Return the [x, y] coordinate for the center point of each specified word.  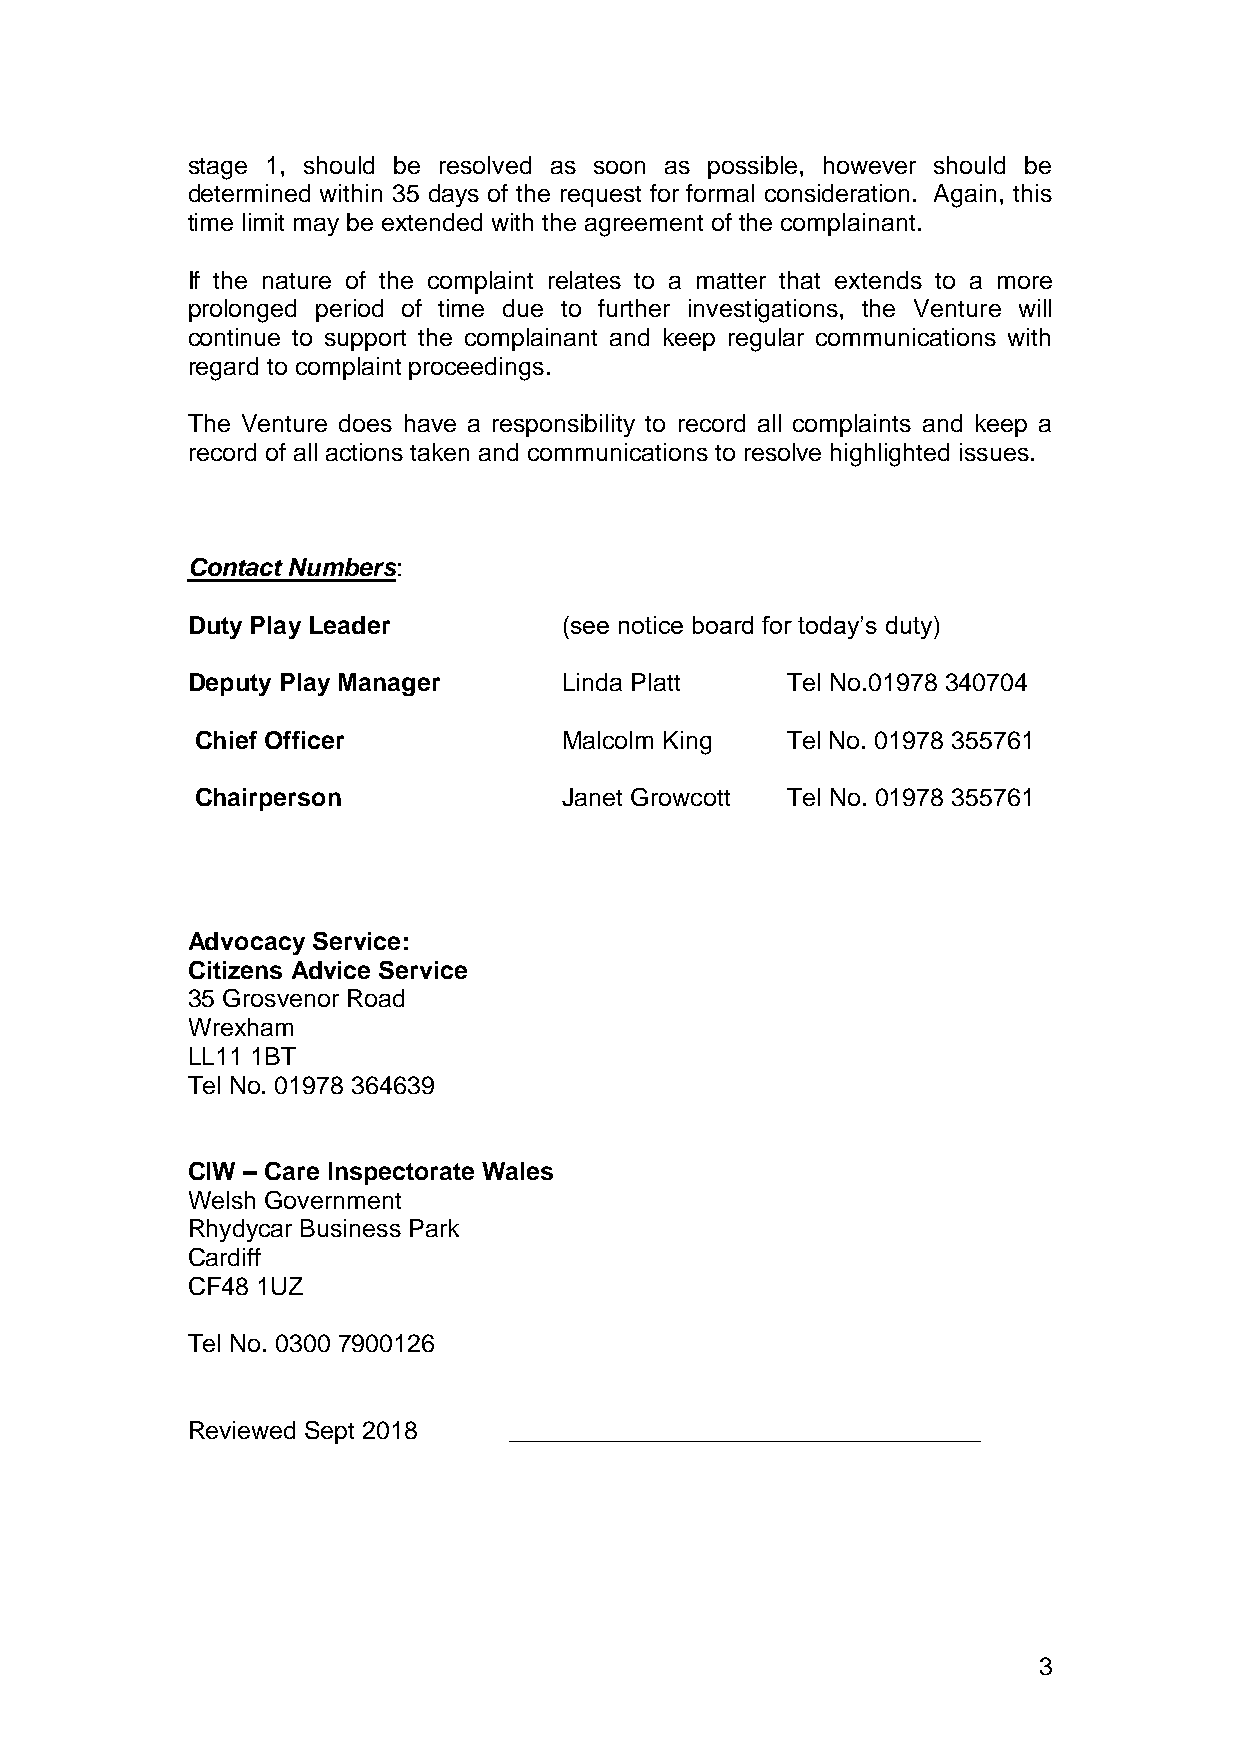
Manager [389, 684]
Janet [592, 797]
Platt [656, 682]
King [687, 743]
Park [434, 1228]
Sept [329, 1432]
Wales [517, 1171]
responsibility [564, 425]
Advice [331, 970]
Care [292, 1171]
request [601, 196]
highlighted [890, 455]
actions [364, 452]
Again [965, 196]
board [723, 625]
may [316, 227]
